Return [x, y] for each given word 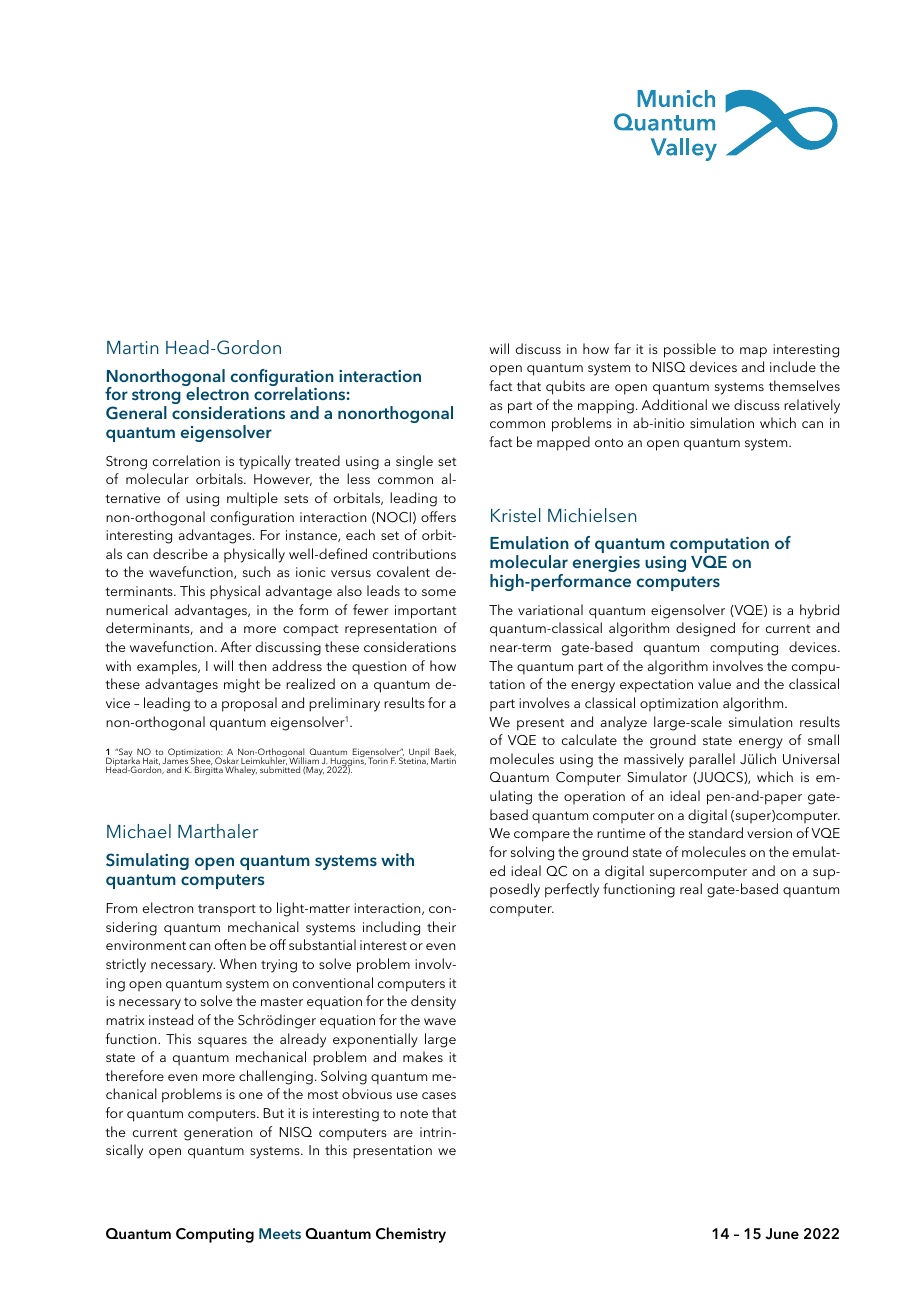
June [782, 1234]
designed [705, 629]
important [425, 612]
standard [716, 832]
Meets [280, 1233]
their [441, 926]
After [236, 646]
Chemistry [411, 1235]
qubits [565, 387]
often [230, 944]
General [136, 413]
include [793, 366]
